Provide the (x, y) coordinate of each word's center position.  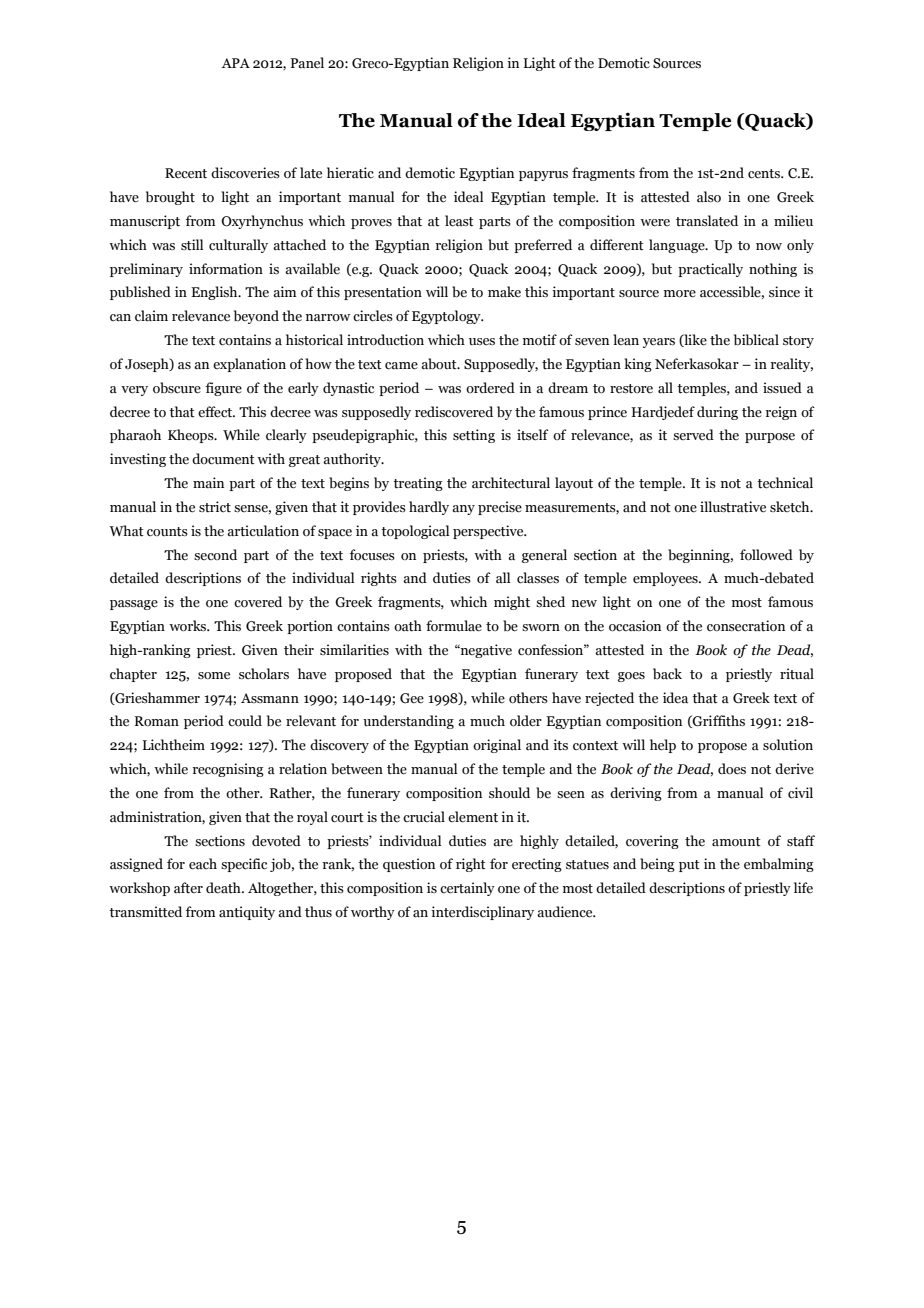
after (188, 888)
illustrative (733, 507)
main (208, 482)
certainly (467, 889)
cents (765, 174)
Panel (307, 63)
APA (236, 63)
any (463, 510)
